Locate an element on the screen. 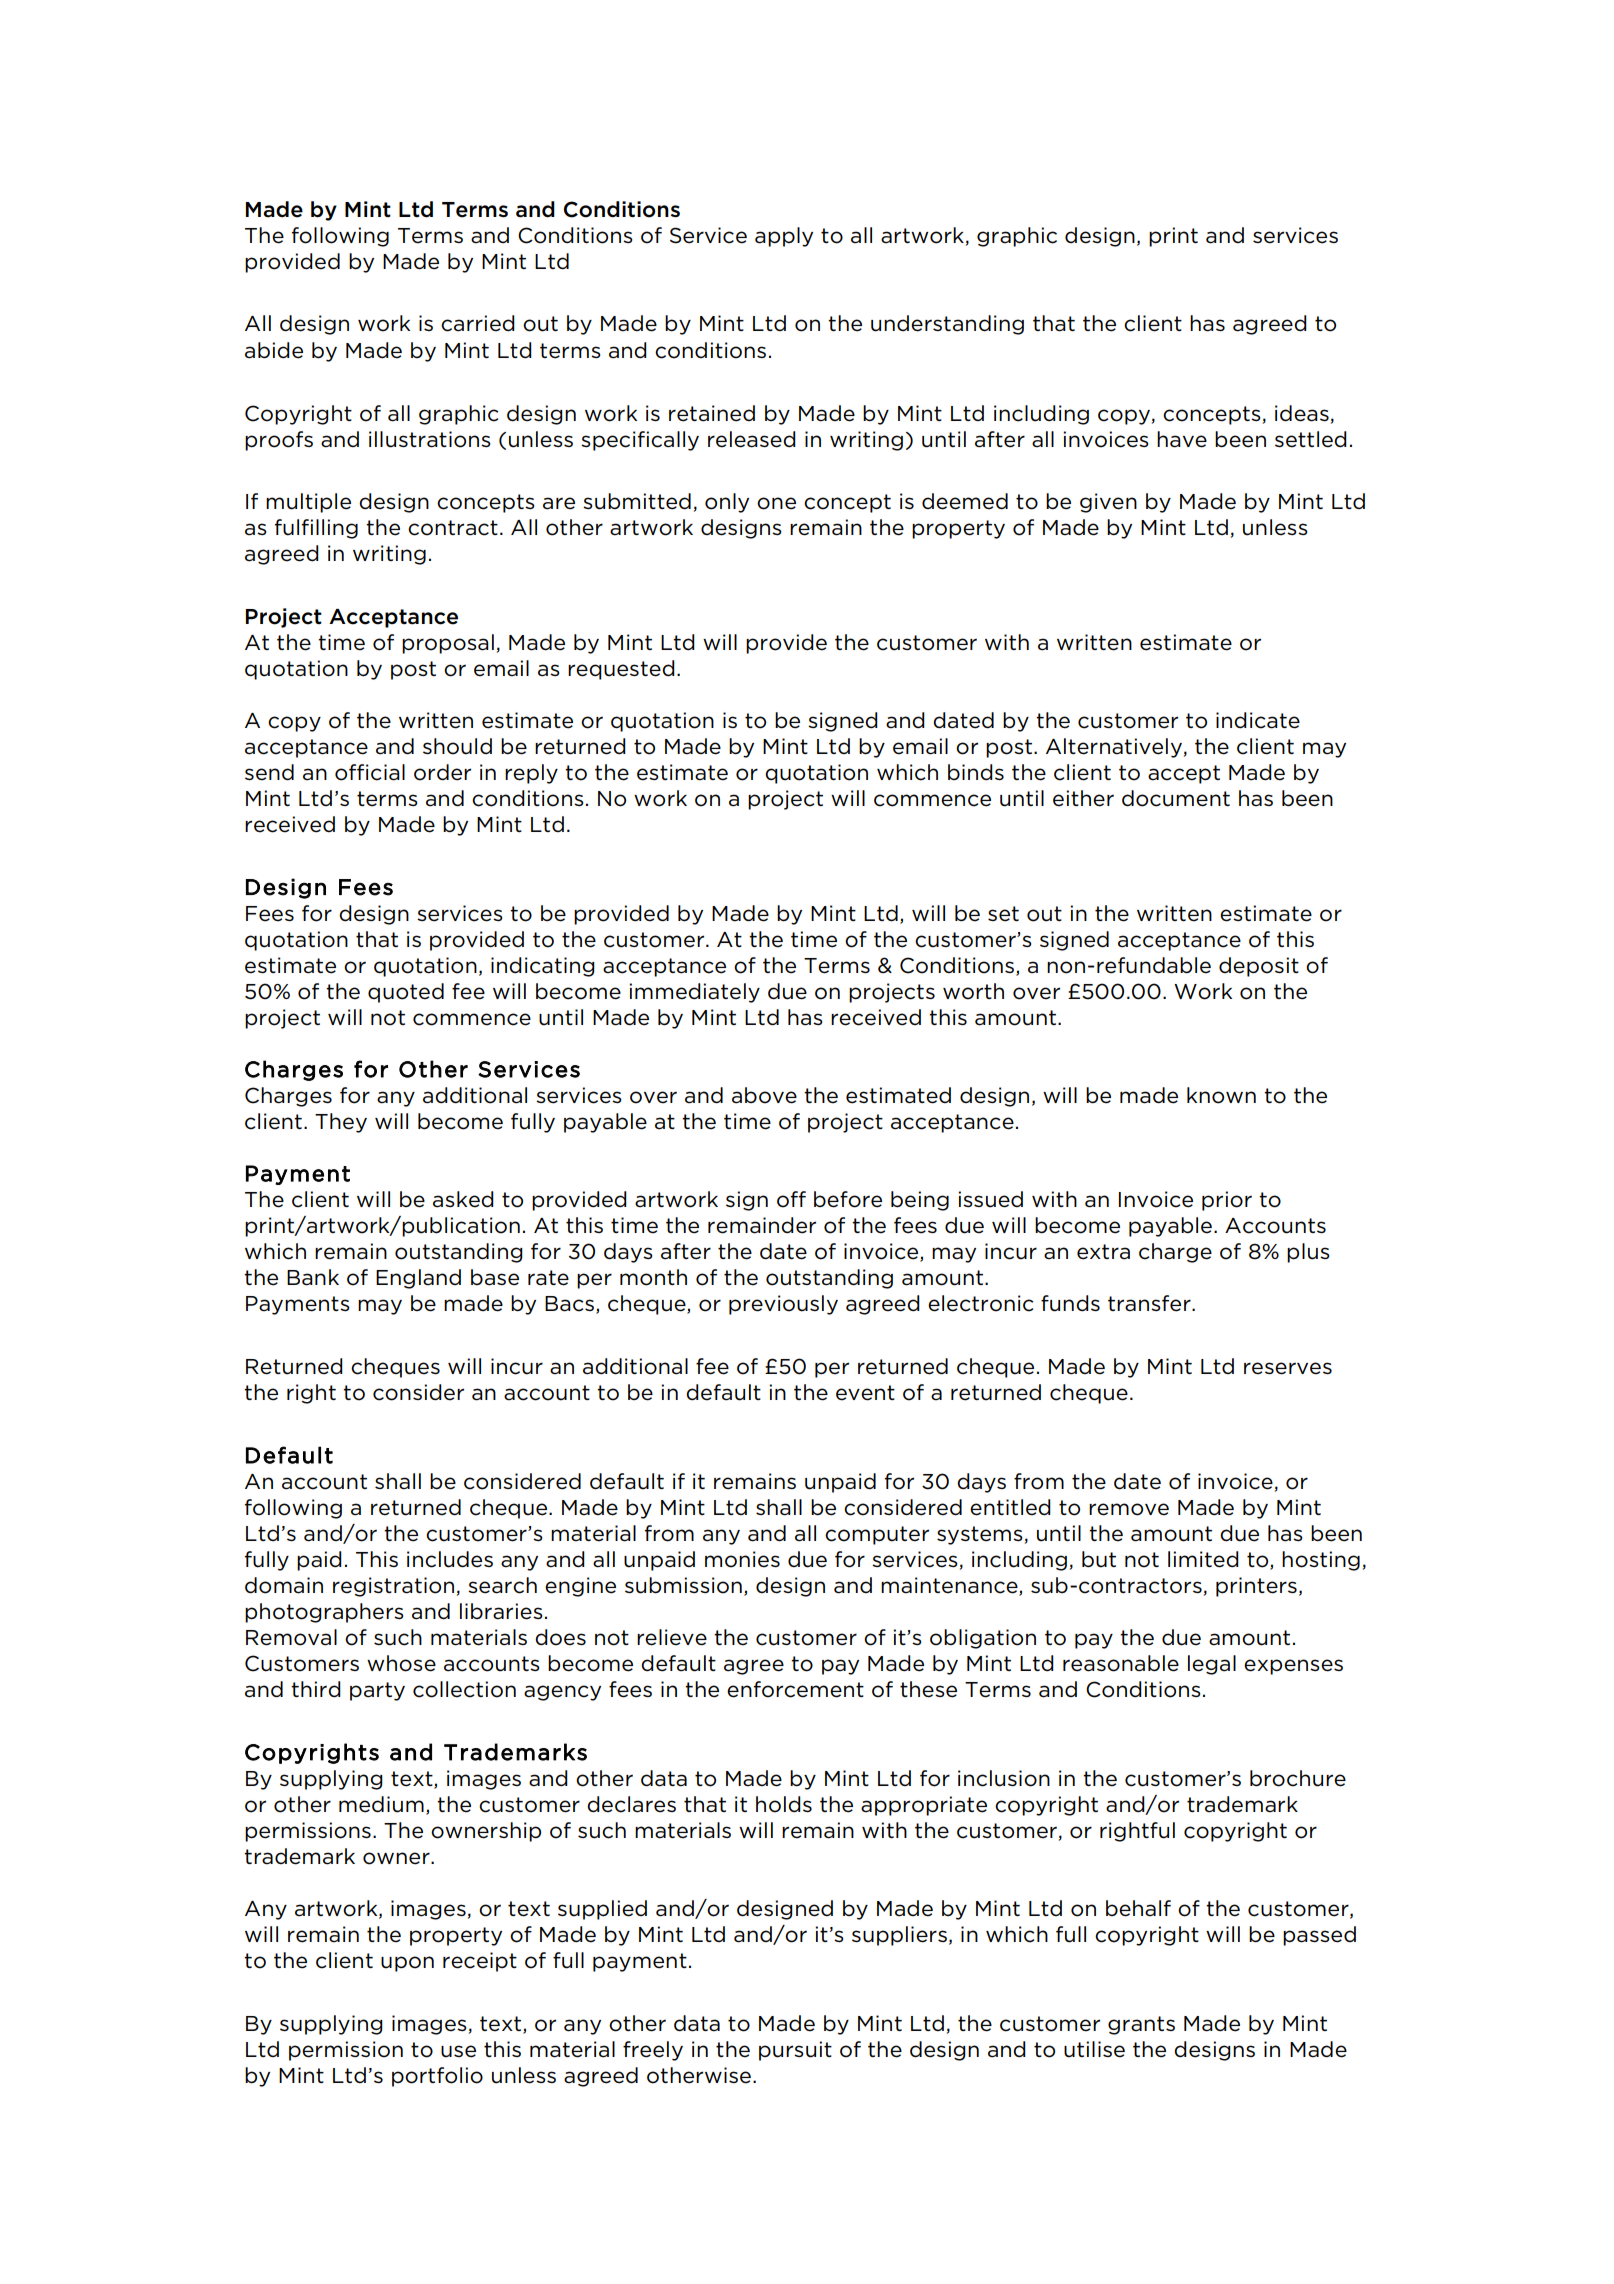 Image resolution: width=1614 pixels, height=2284 pixels. pursuit is located at coordinates (795, 2051).
